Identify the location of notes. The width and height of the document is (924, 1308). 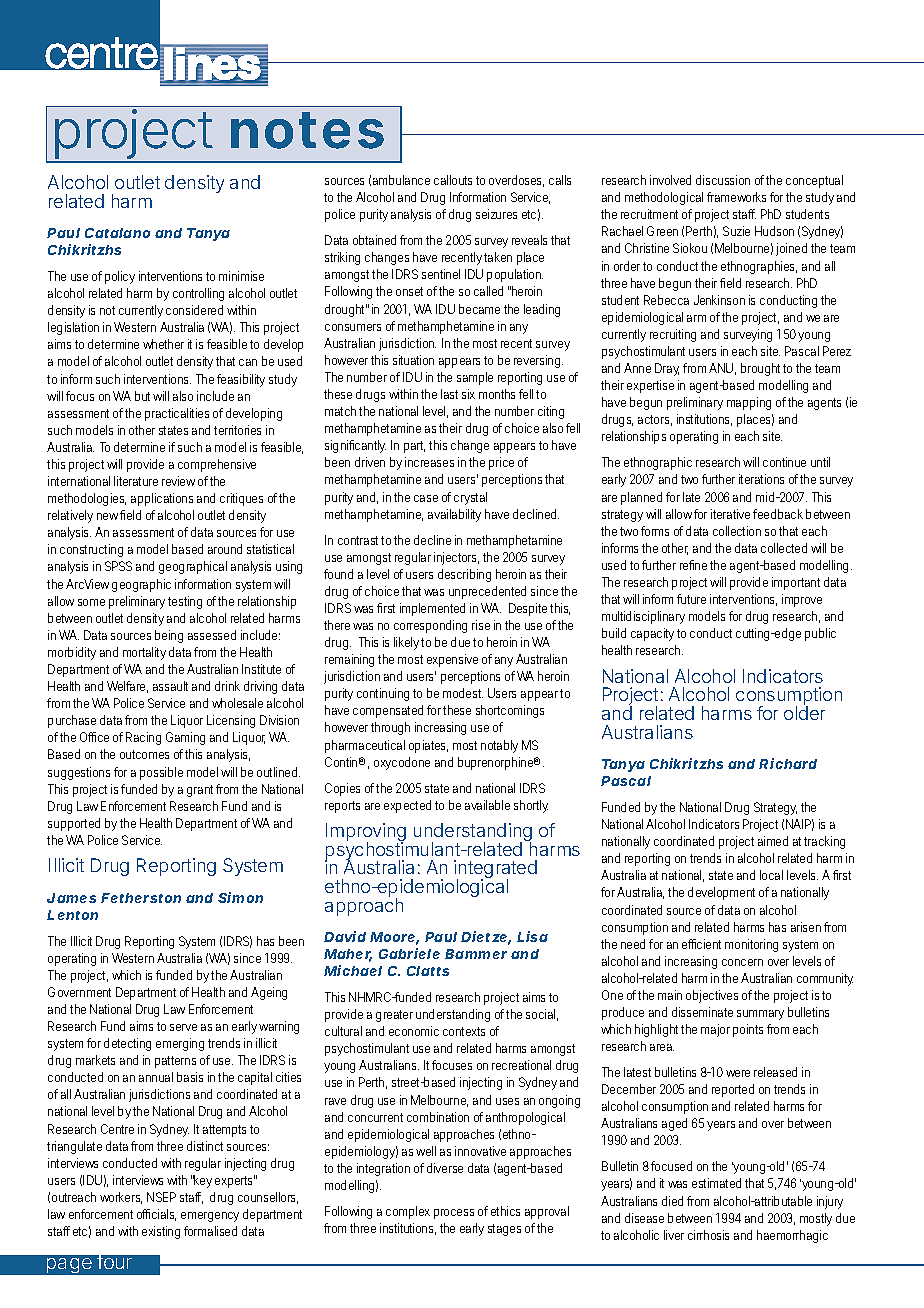
(307, 130).
